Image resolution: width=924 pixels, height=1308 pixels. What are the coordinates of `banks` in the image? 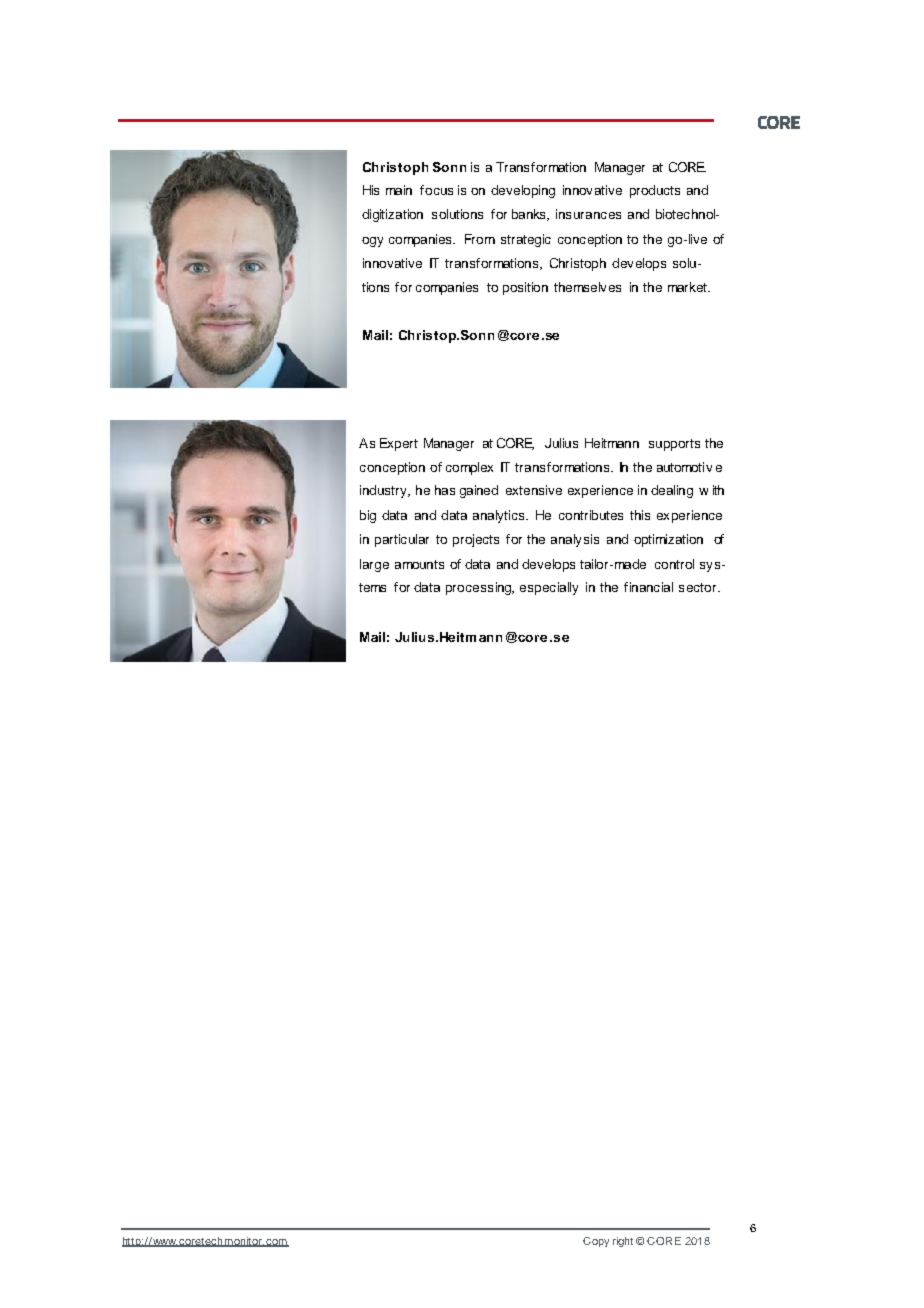 It's located at (530, 215).
